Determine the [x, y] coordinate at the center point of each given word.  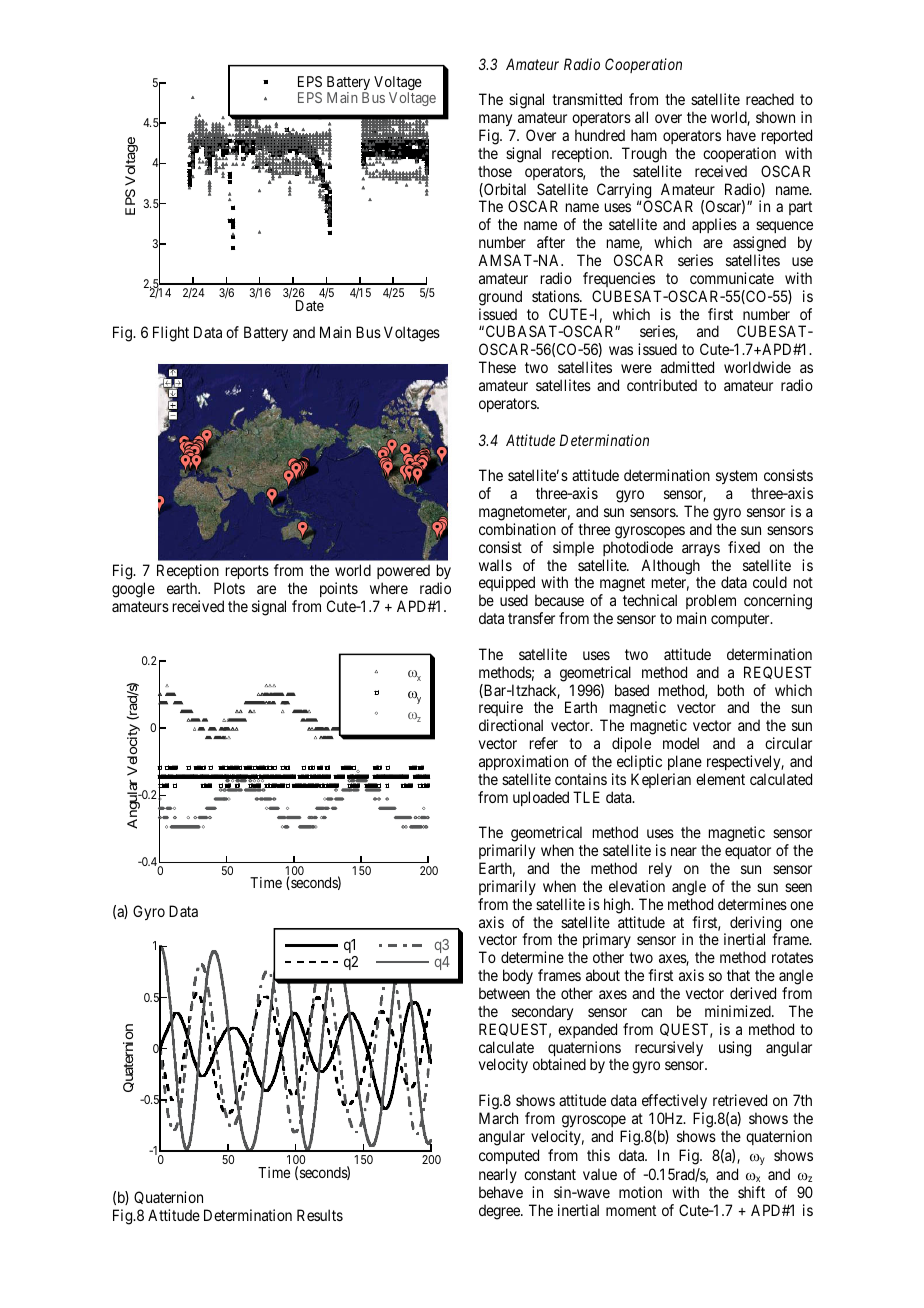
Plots [229, 588]
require [501, 710]
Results [320, 1215]
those [495, 171]
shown [775, 117]
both [731, 690]
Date [310, 305]
